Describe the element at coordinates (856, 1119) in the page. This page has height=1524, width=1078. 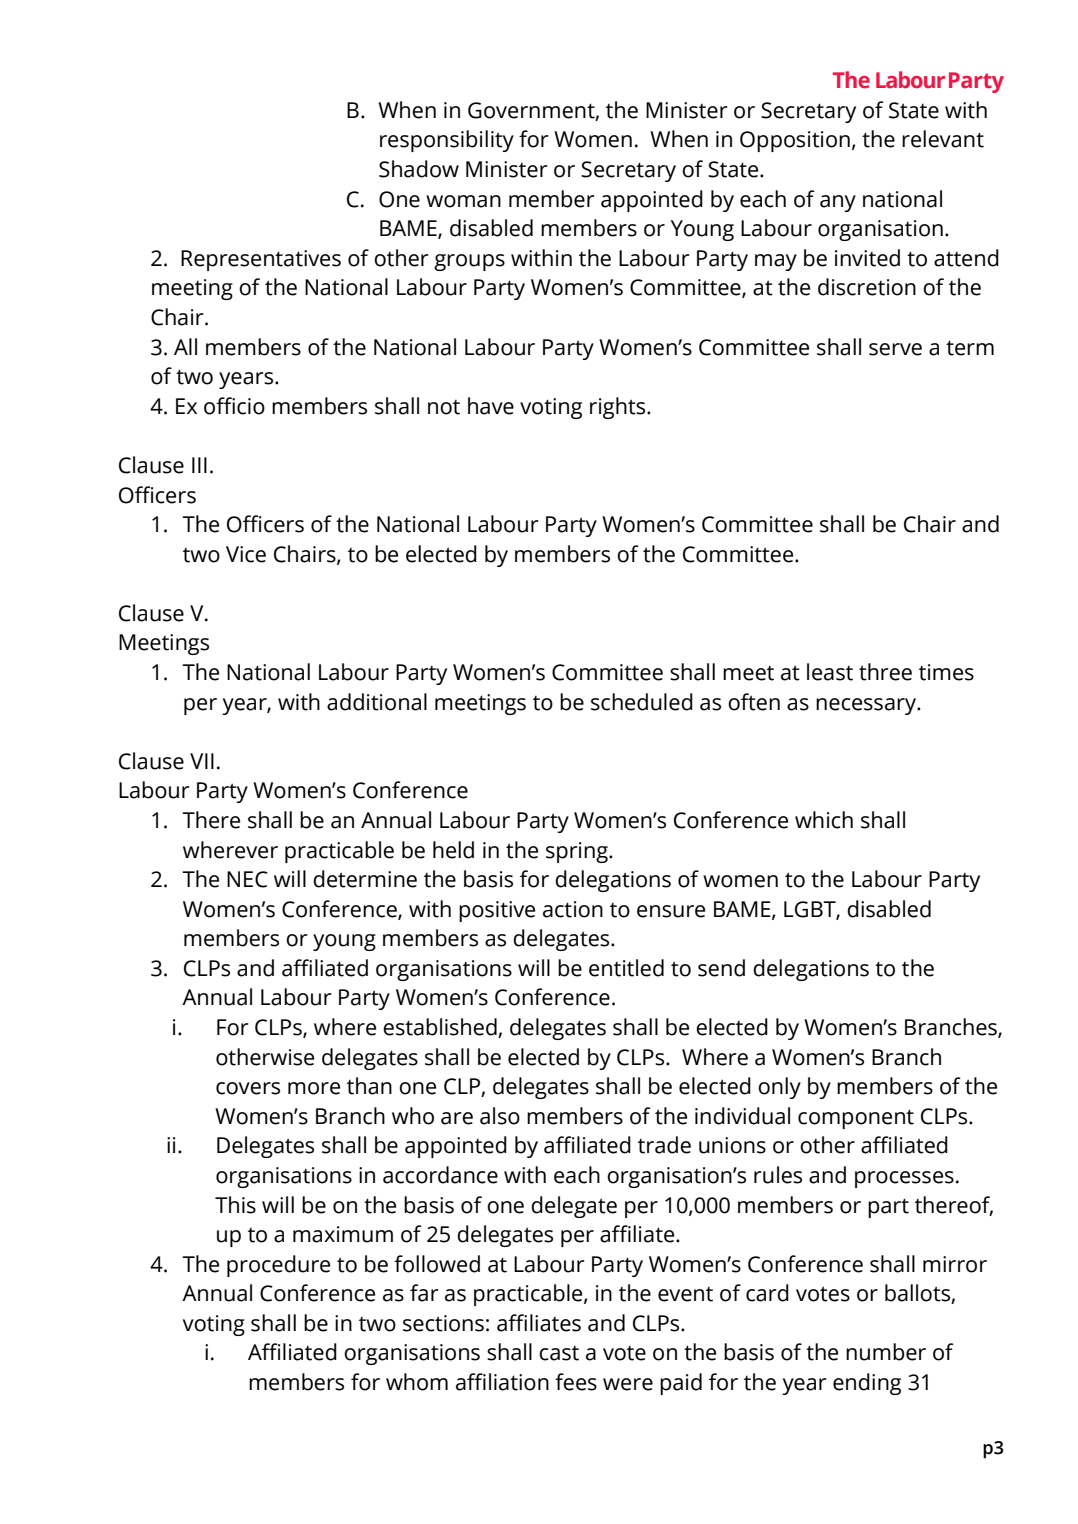
I see `component` at that location.
